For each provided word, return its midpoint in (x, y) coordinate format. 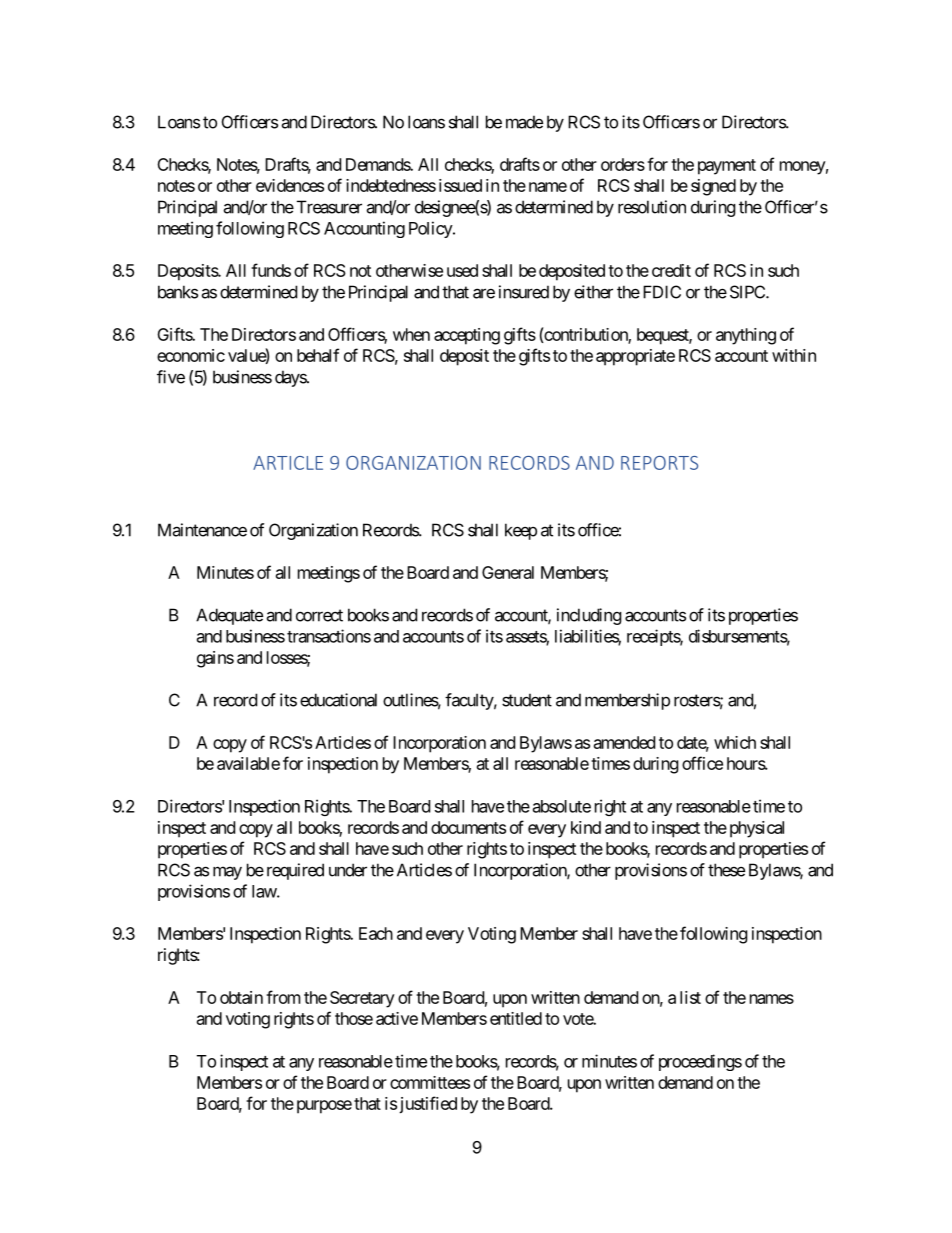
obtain (241, 997)
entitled (516, 1018)
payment (727, 167)
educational (338, 700)
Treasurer (329, 207)
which (735, 742)
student (527, 700)
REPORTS (659, 463)
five (171, 377)
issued (460, 185)
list (690, 997)
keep (521, 531)
